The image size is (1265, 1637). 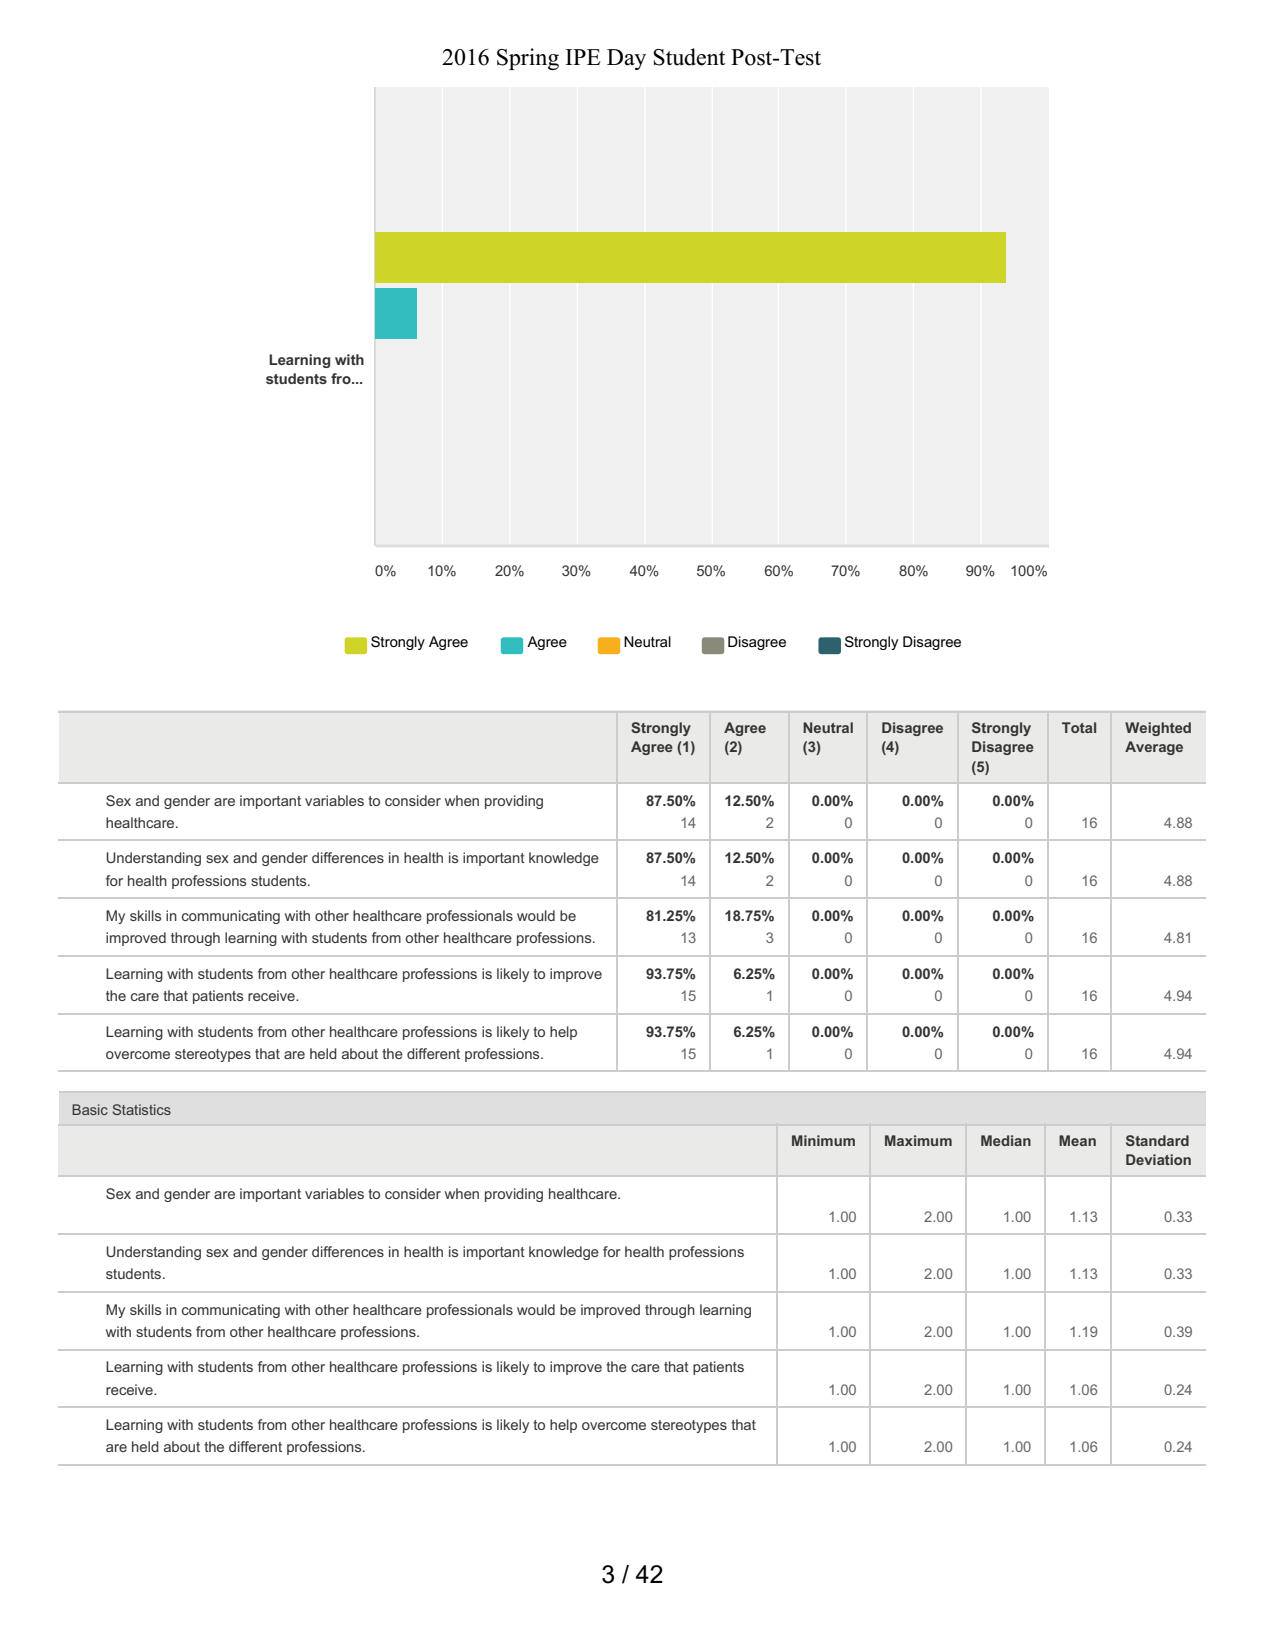 I want to click on Total, so click(x=1079, y=727).
